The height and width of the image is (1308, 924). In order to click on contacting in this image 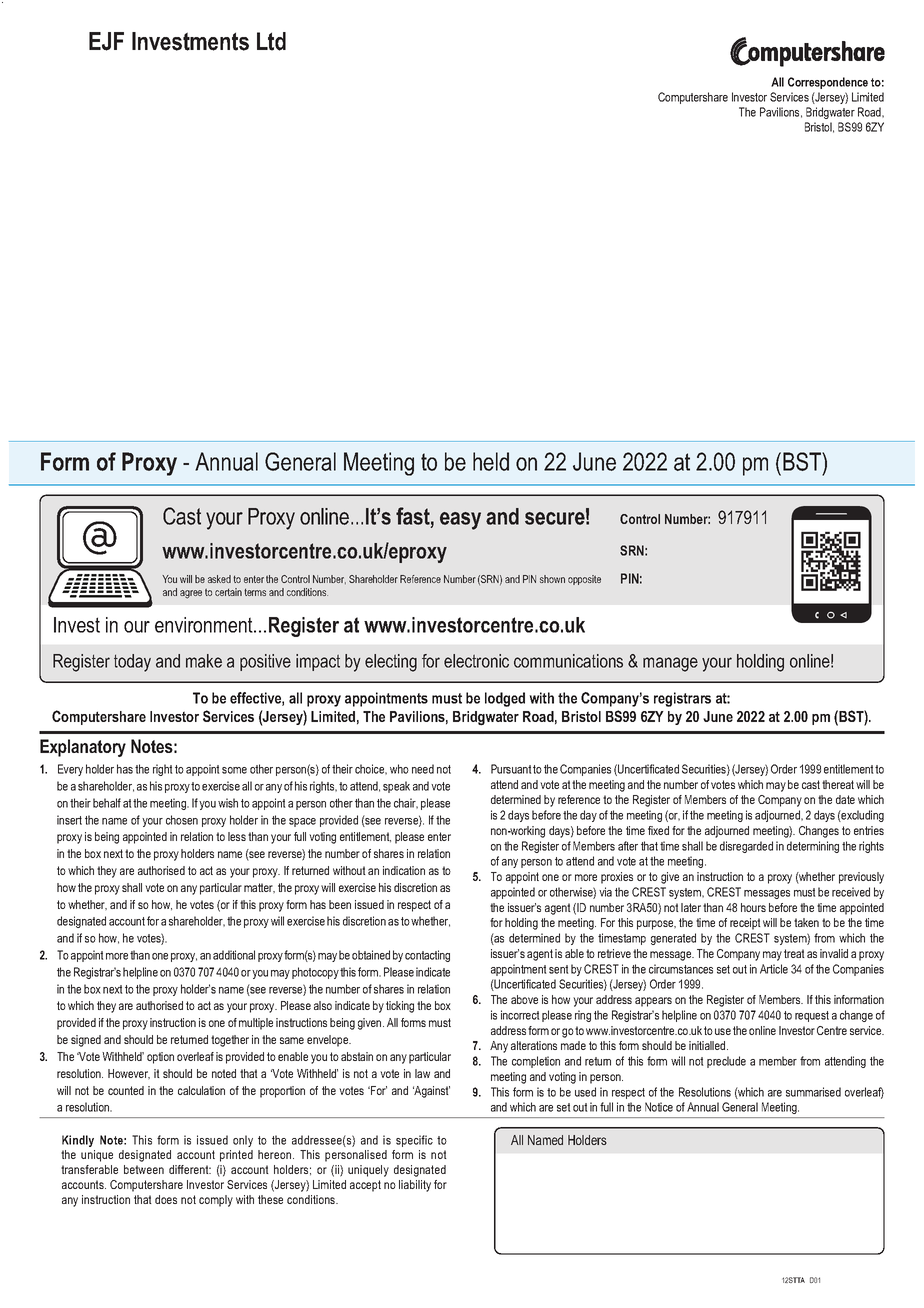, I will do `click(427, 956)`.
